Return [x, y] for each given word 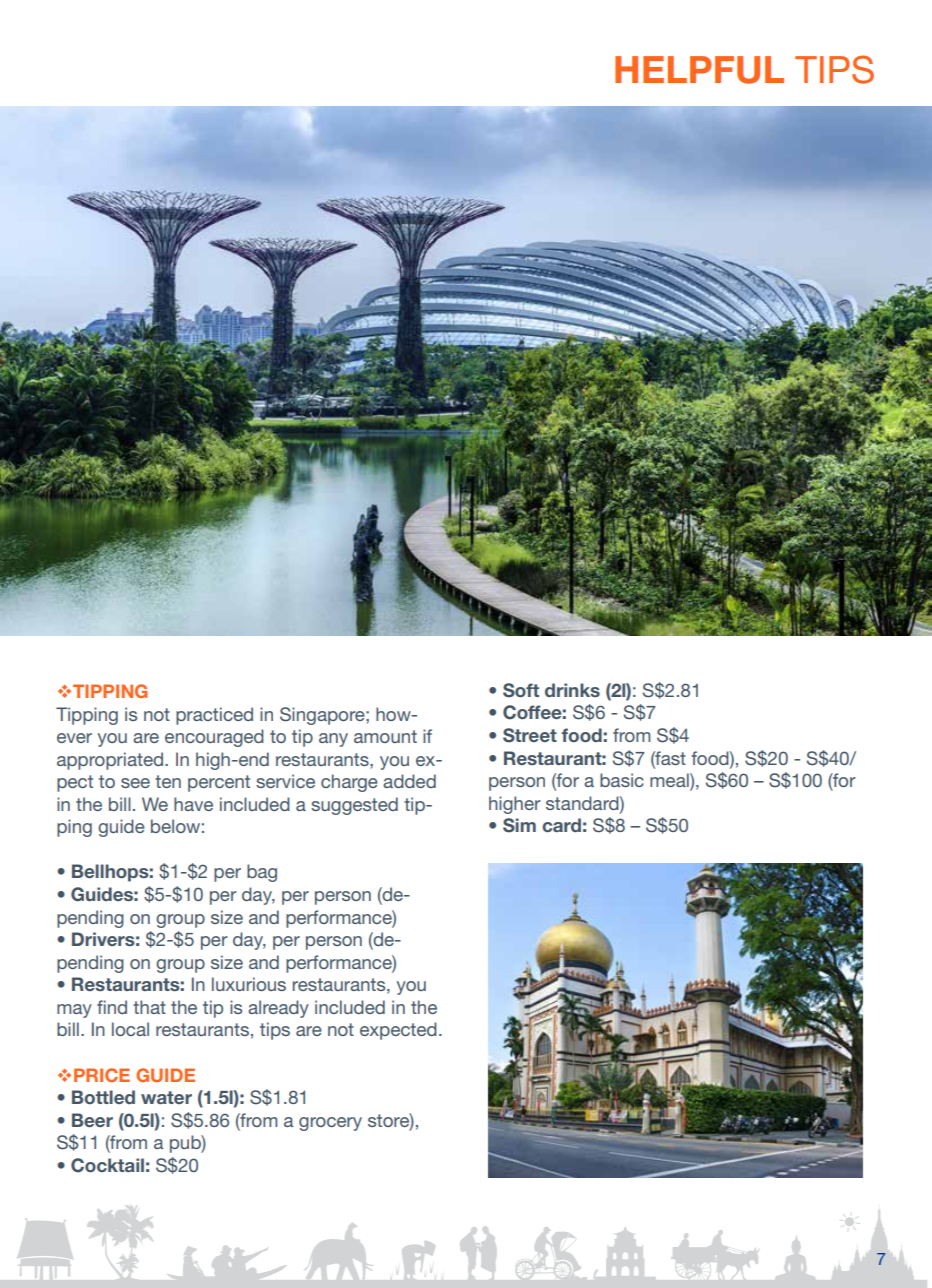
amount [385, 736]
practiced [214, 716]
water [166, 1097]
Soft [521, 690]
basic [622, 780]
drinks [572, 690]
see [135, 783]
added [409, 781]
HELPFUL [699, 70]
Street [530, 735]
